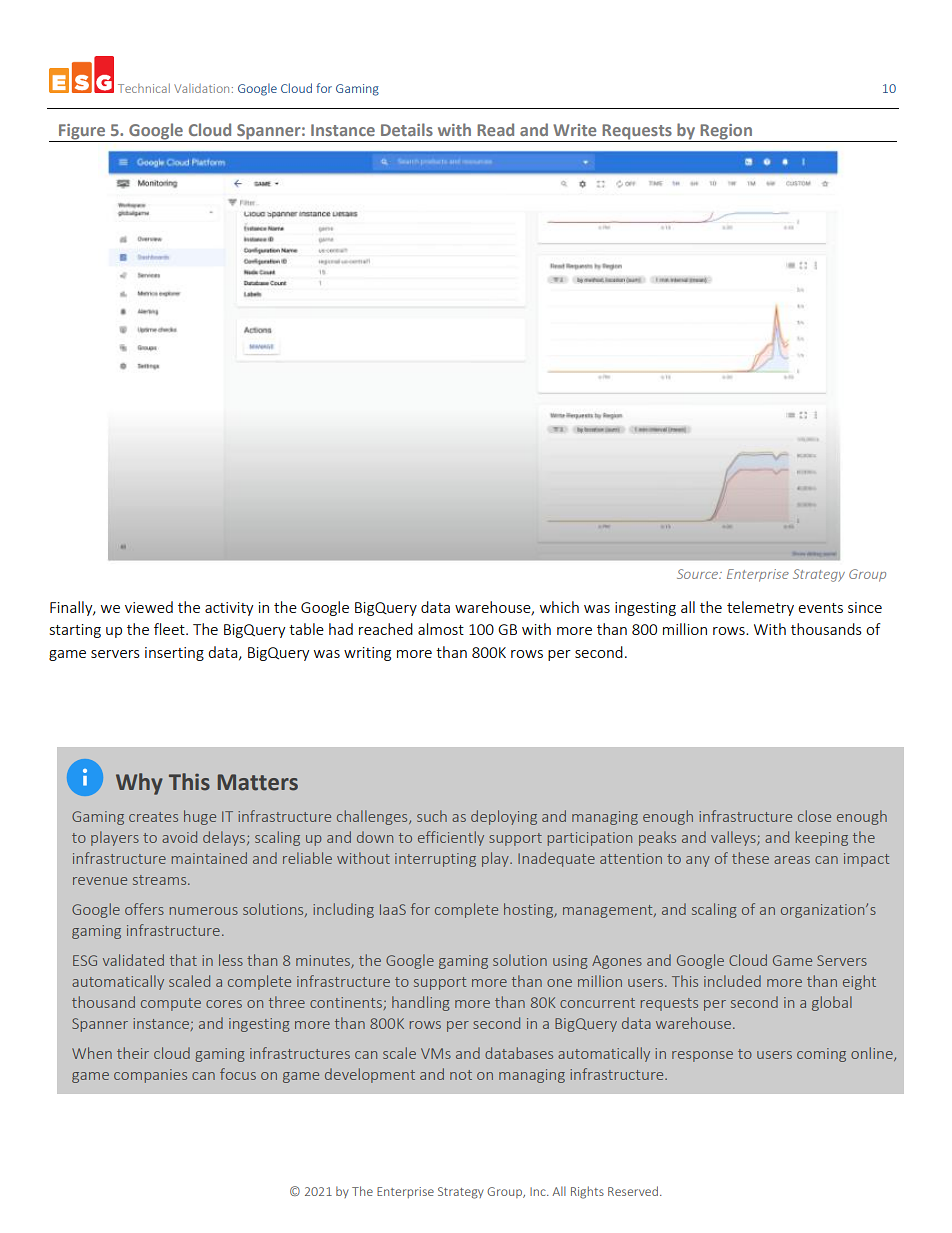 This document has width=952, height=1233. Describe the element at coordinates (559, 607) in the document. I see `which` at that location.
